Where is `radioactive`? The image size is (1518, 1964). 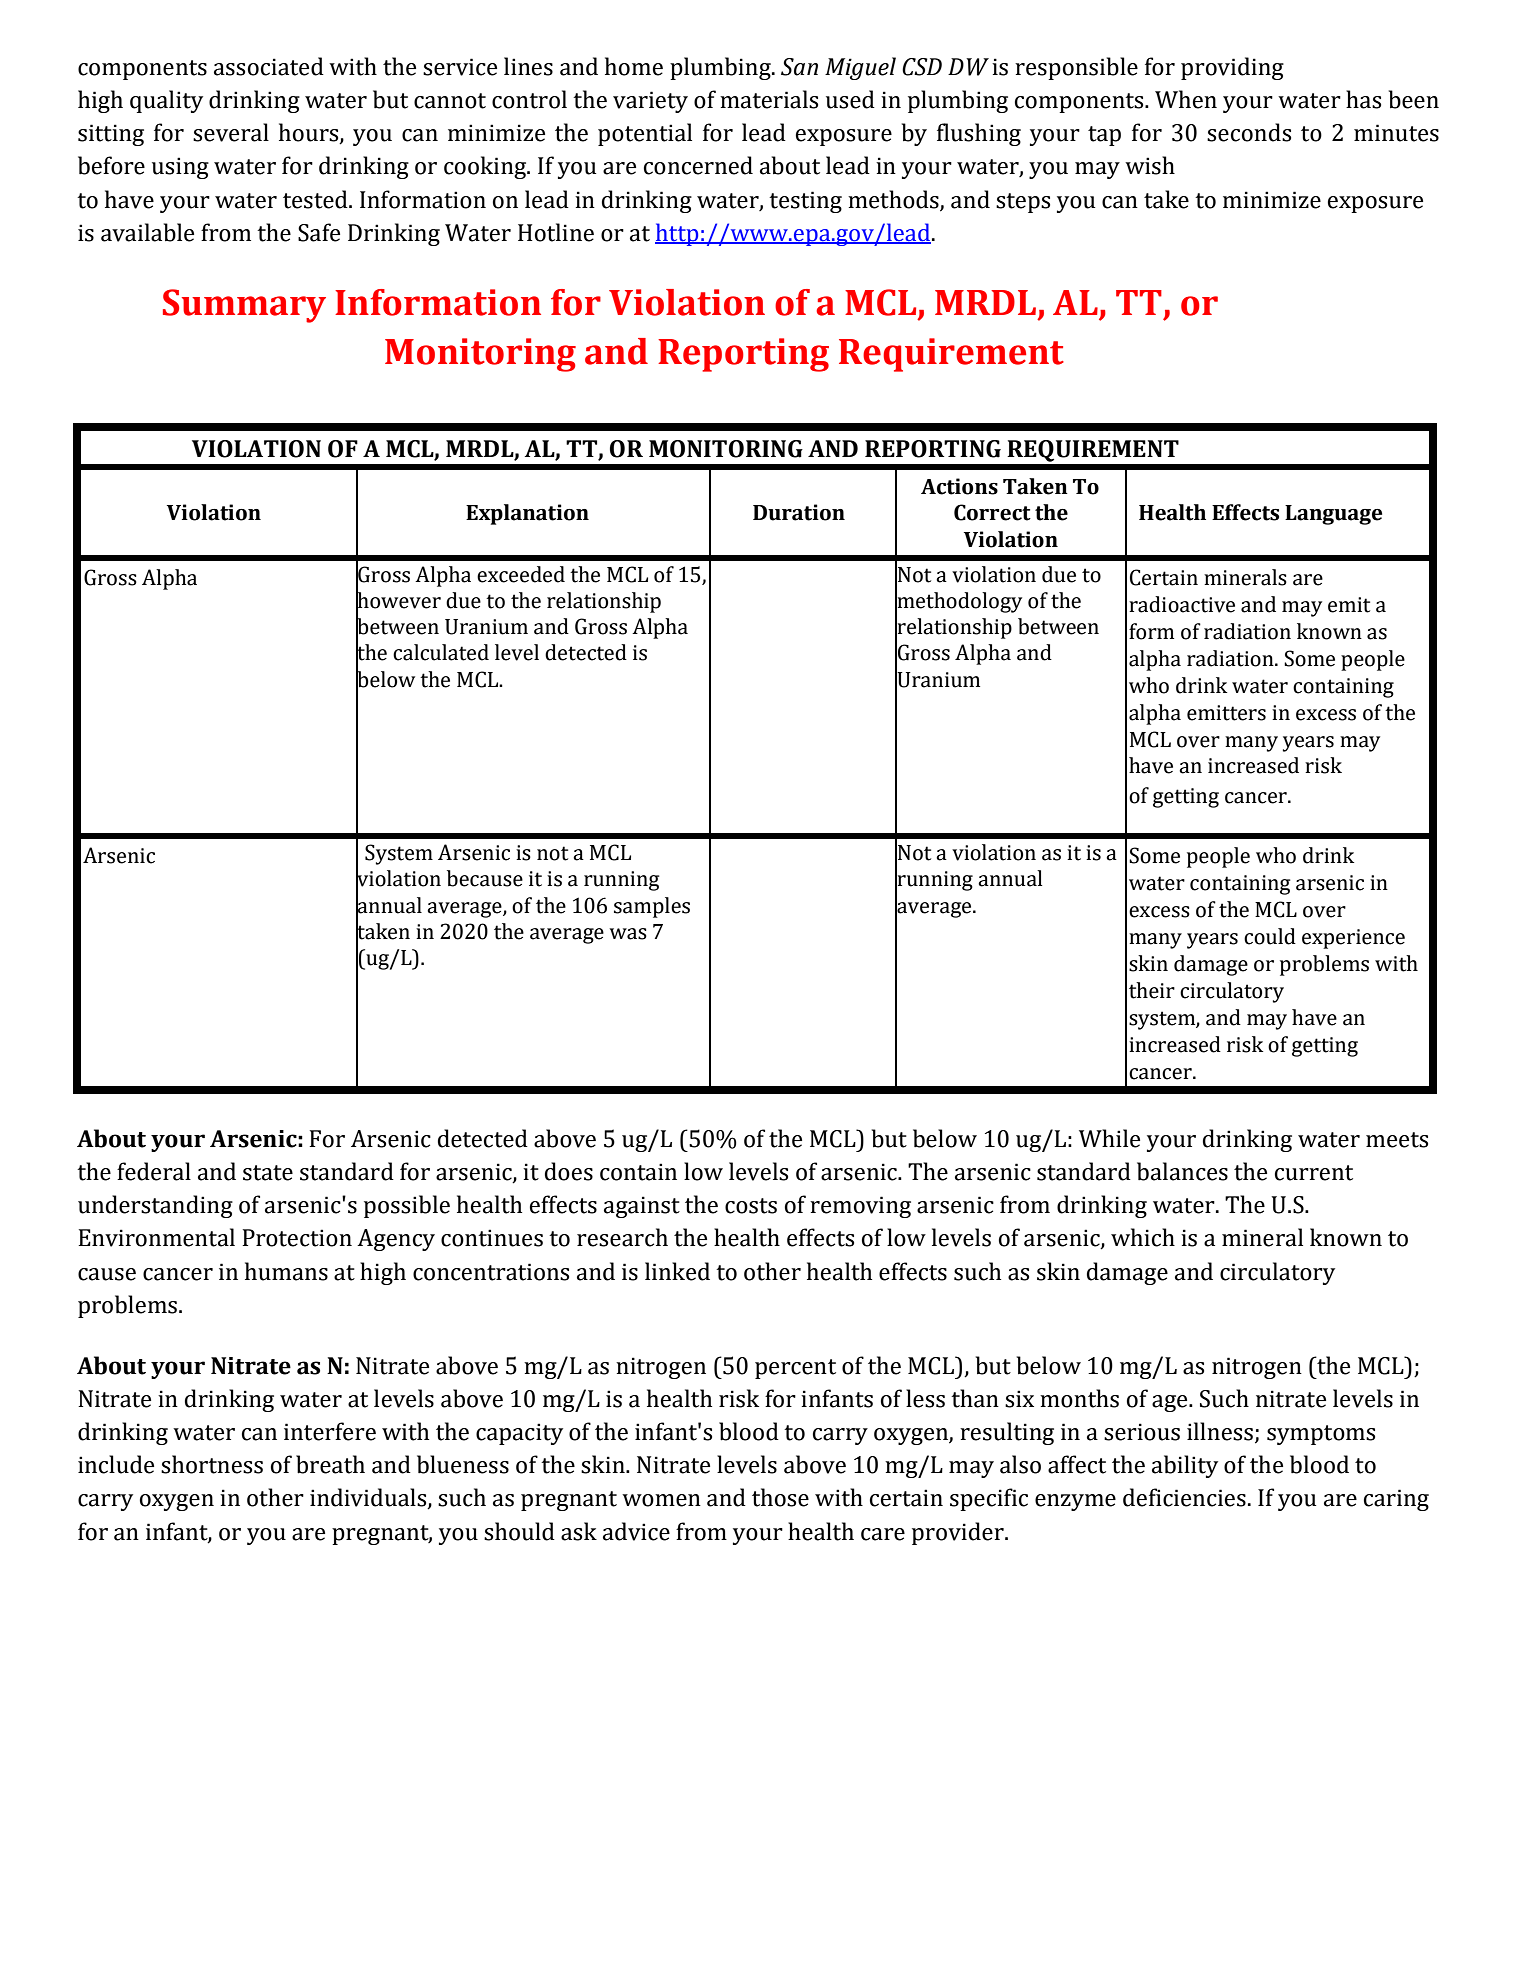 radioactive is located at coordinates (1182, 604).
